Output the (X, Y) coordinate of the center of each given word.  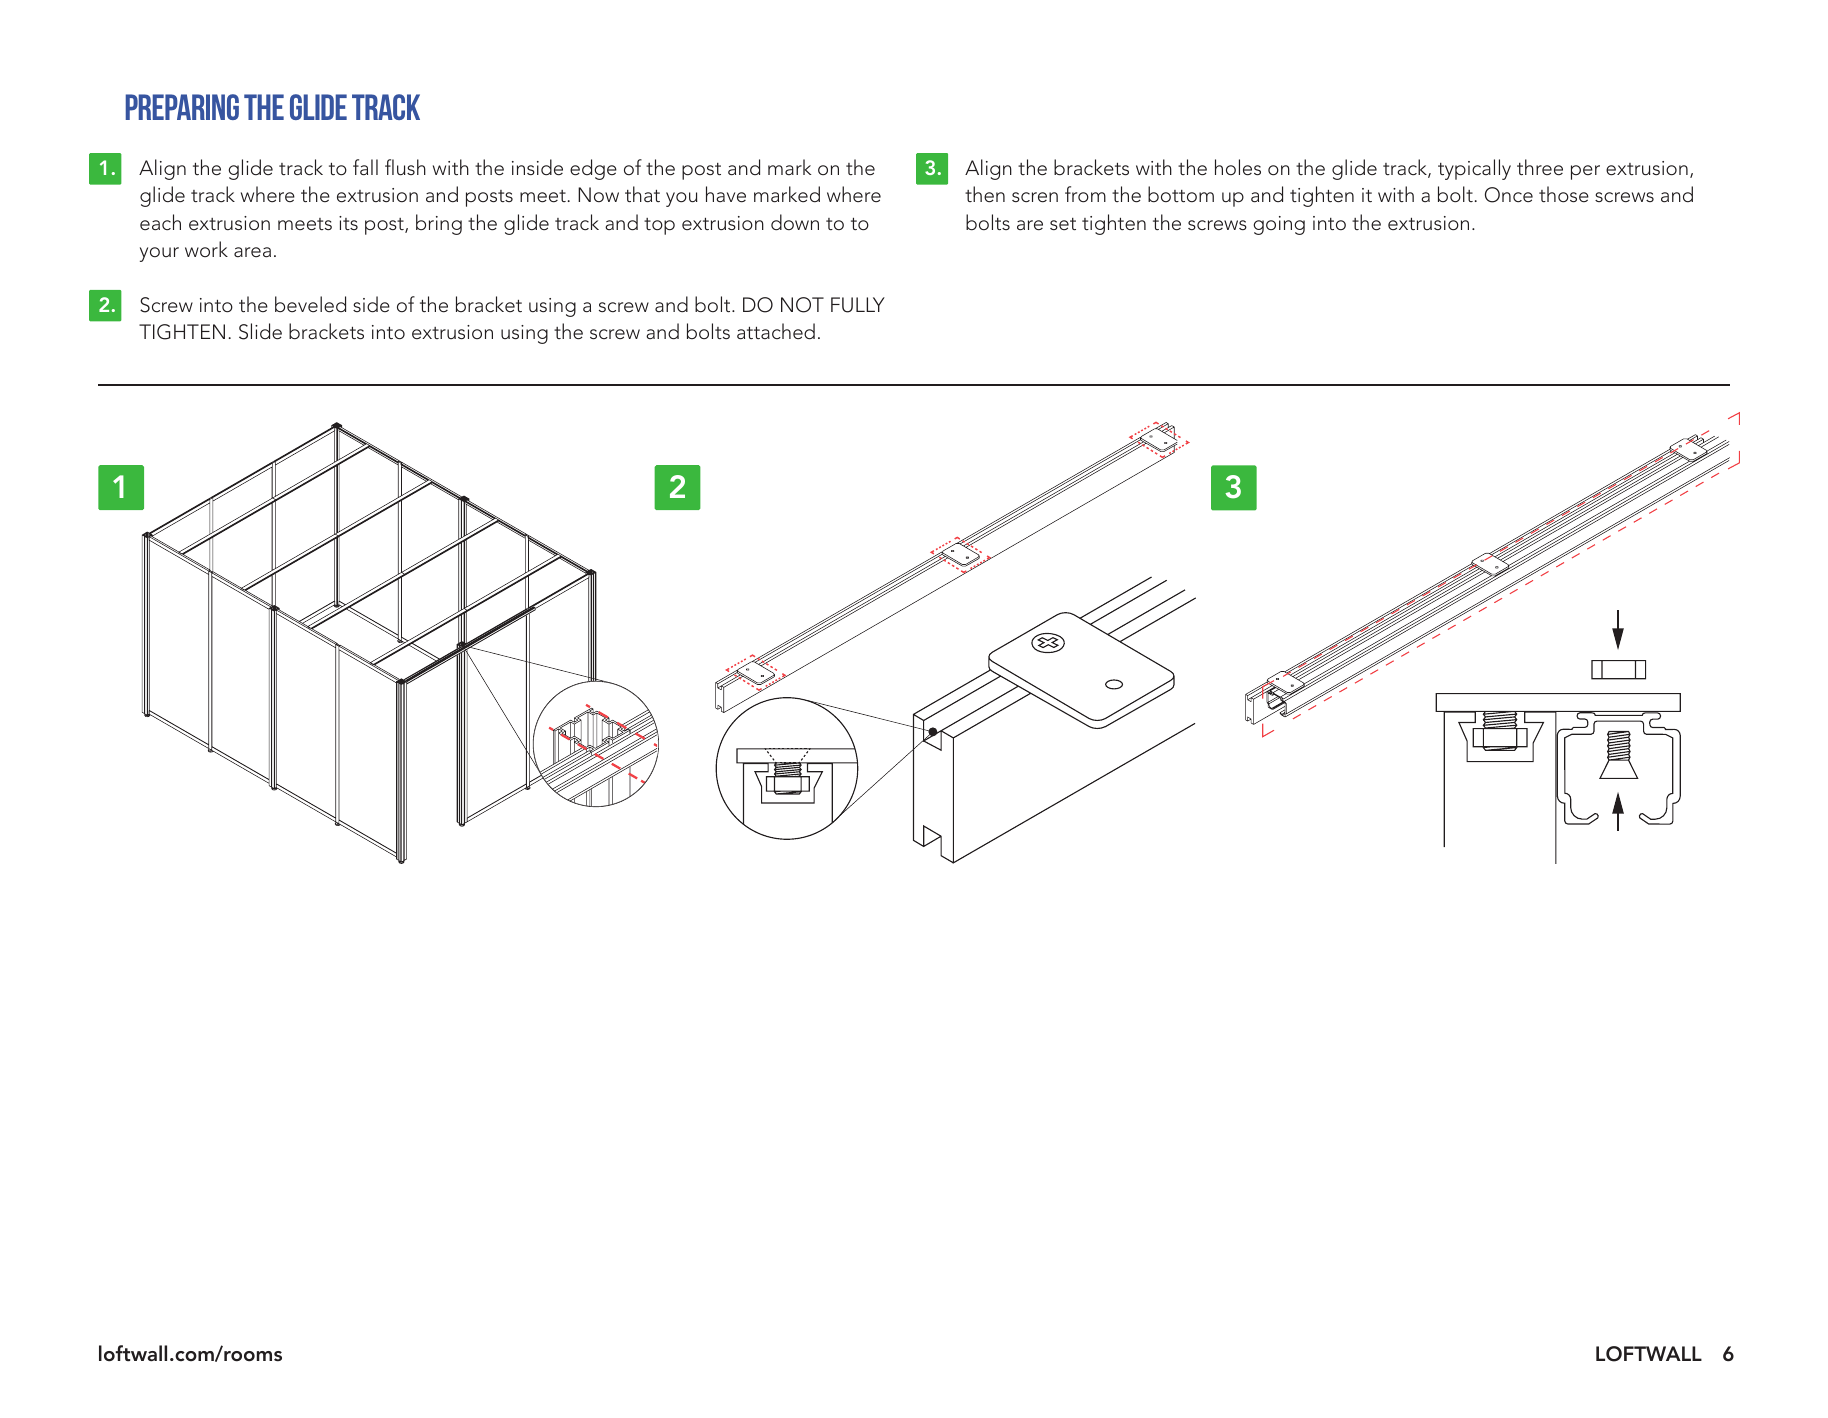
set (1063, 224)
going (1279, 225)
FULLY (858, 305)
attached (776, 331)
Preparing (182, 107)
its (348, 223)
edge (593, 169)
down (795, 222)
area (252, 252)
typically (1474, 169)
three (1540, 167)
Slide (260, 331)
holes (1238, 167)
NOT (802, 305)
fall (365, 167)
